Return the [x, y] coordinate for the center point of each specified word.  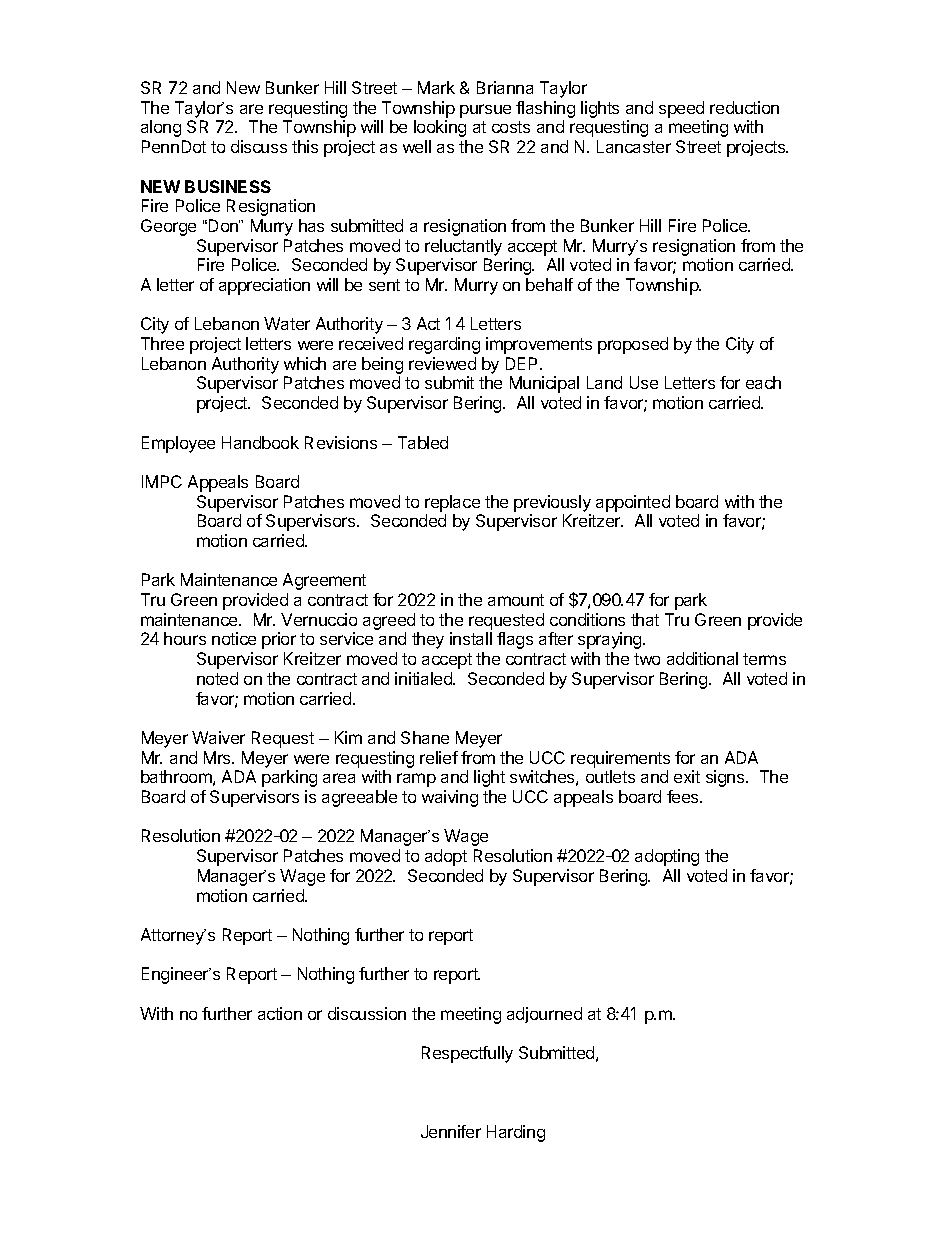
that [645, 619]
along [161, 128]
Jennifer [451, 1131]
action [280, 1013]
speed [681, 109]
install [471, 638]
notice [234, 638]
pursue [485, 111]
